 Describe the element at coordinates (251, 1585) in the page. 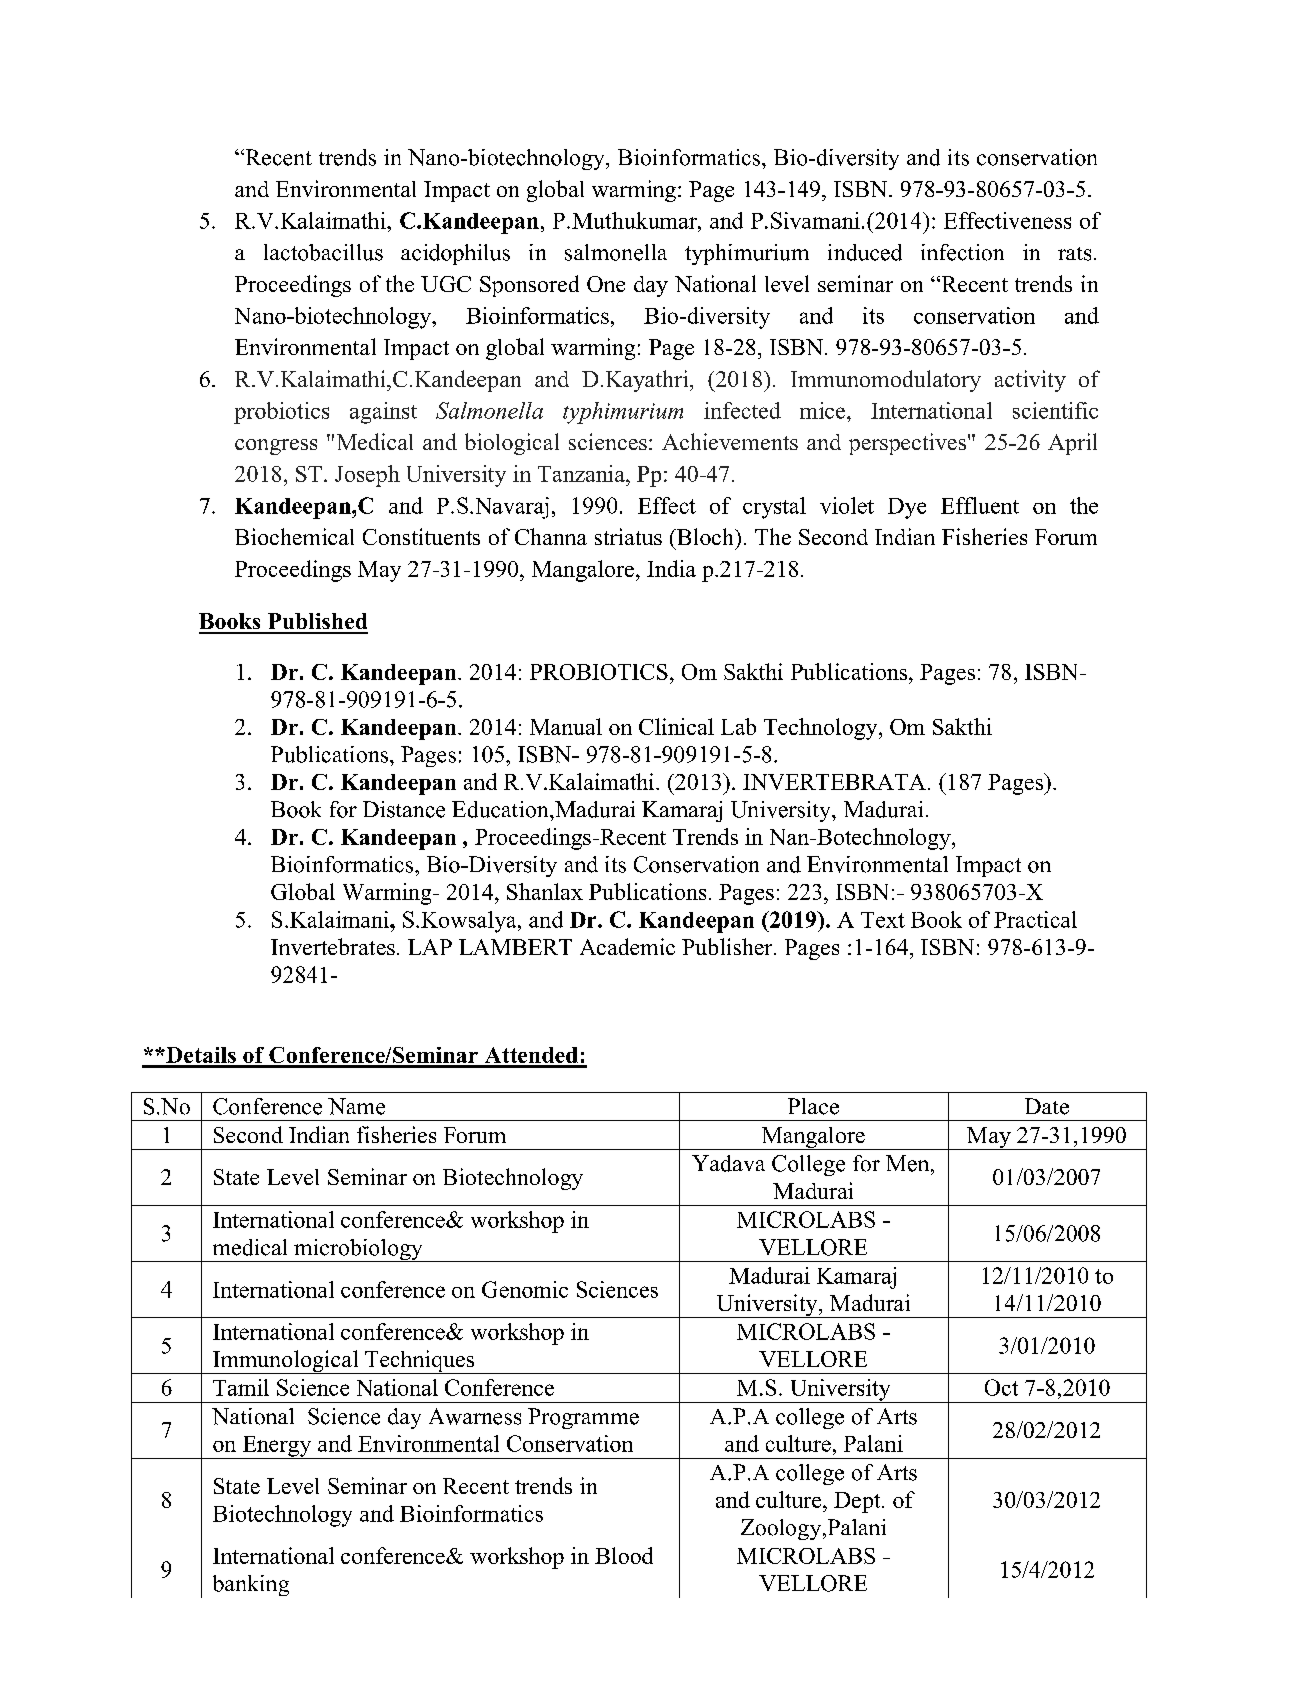

I see `banking` at that location.
